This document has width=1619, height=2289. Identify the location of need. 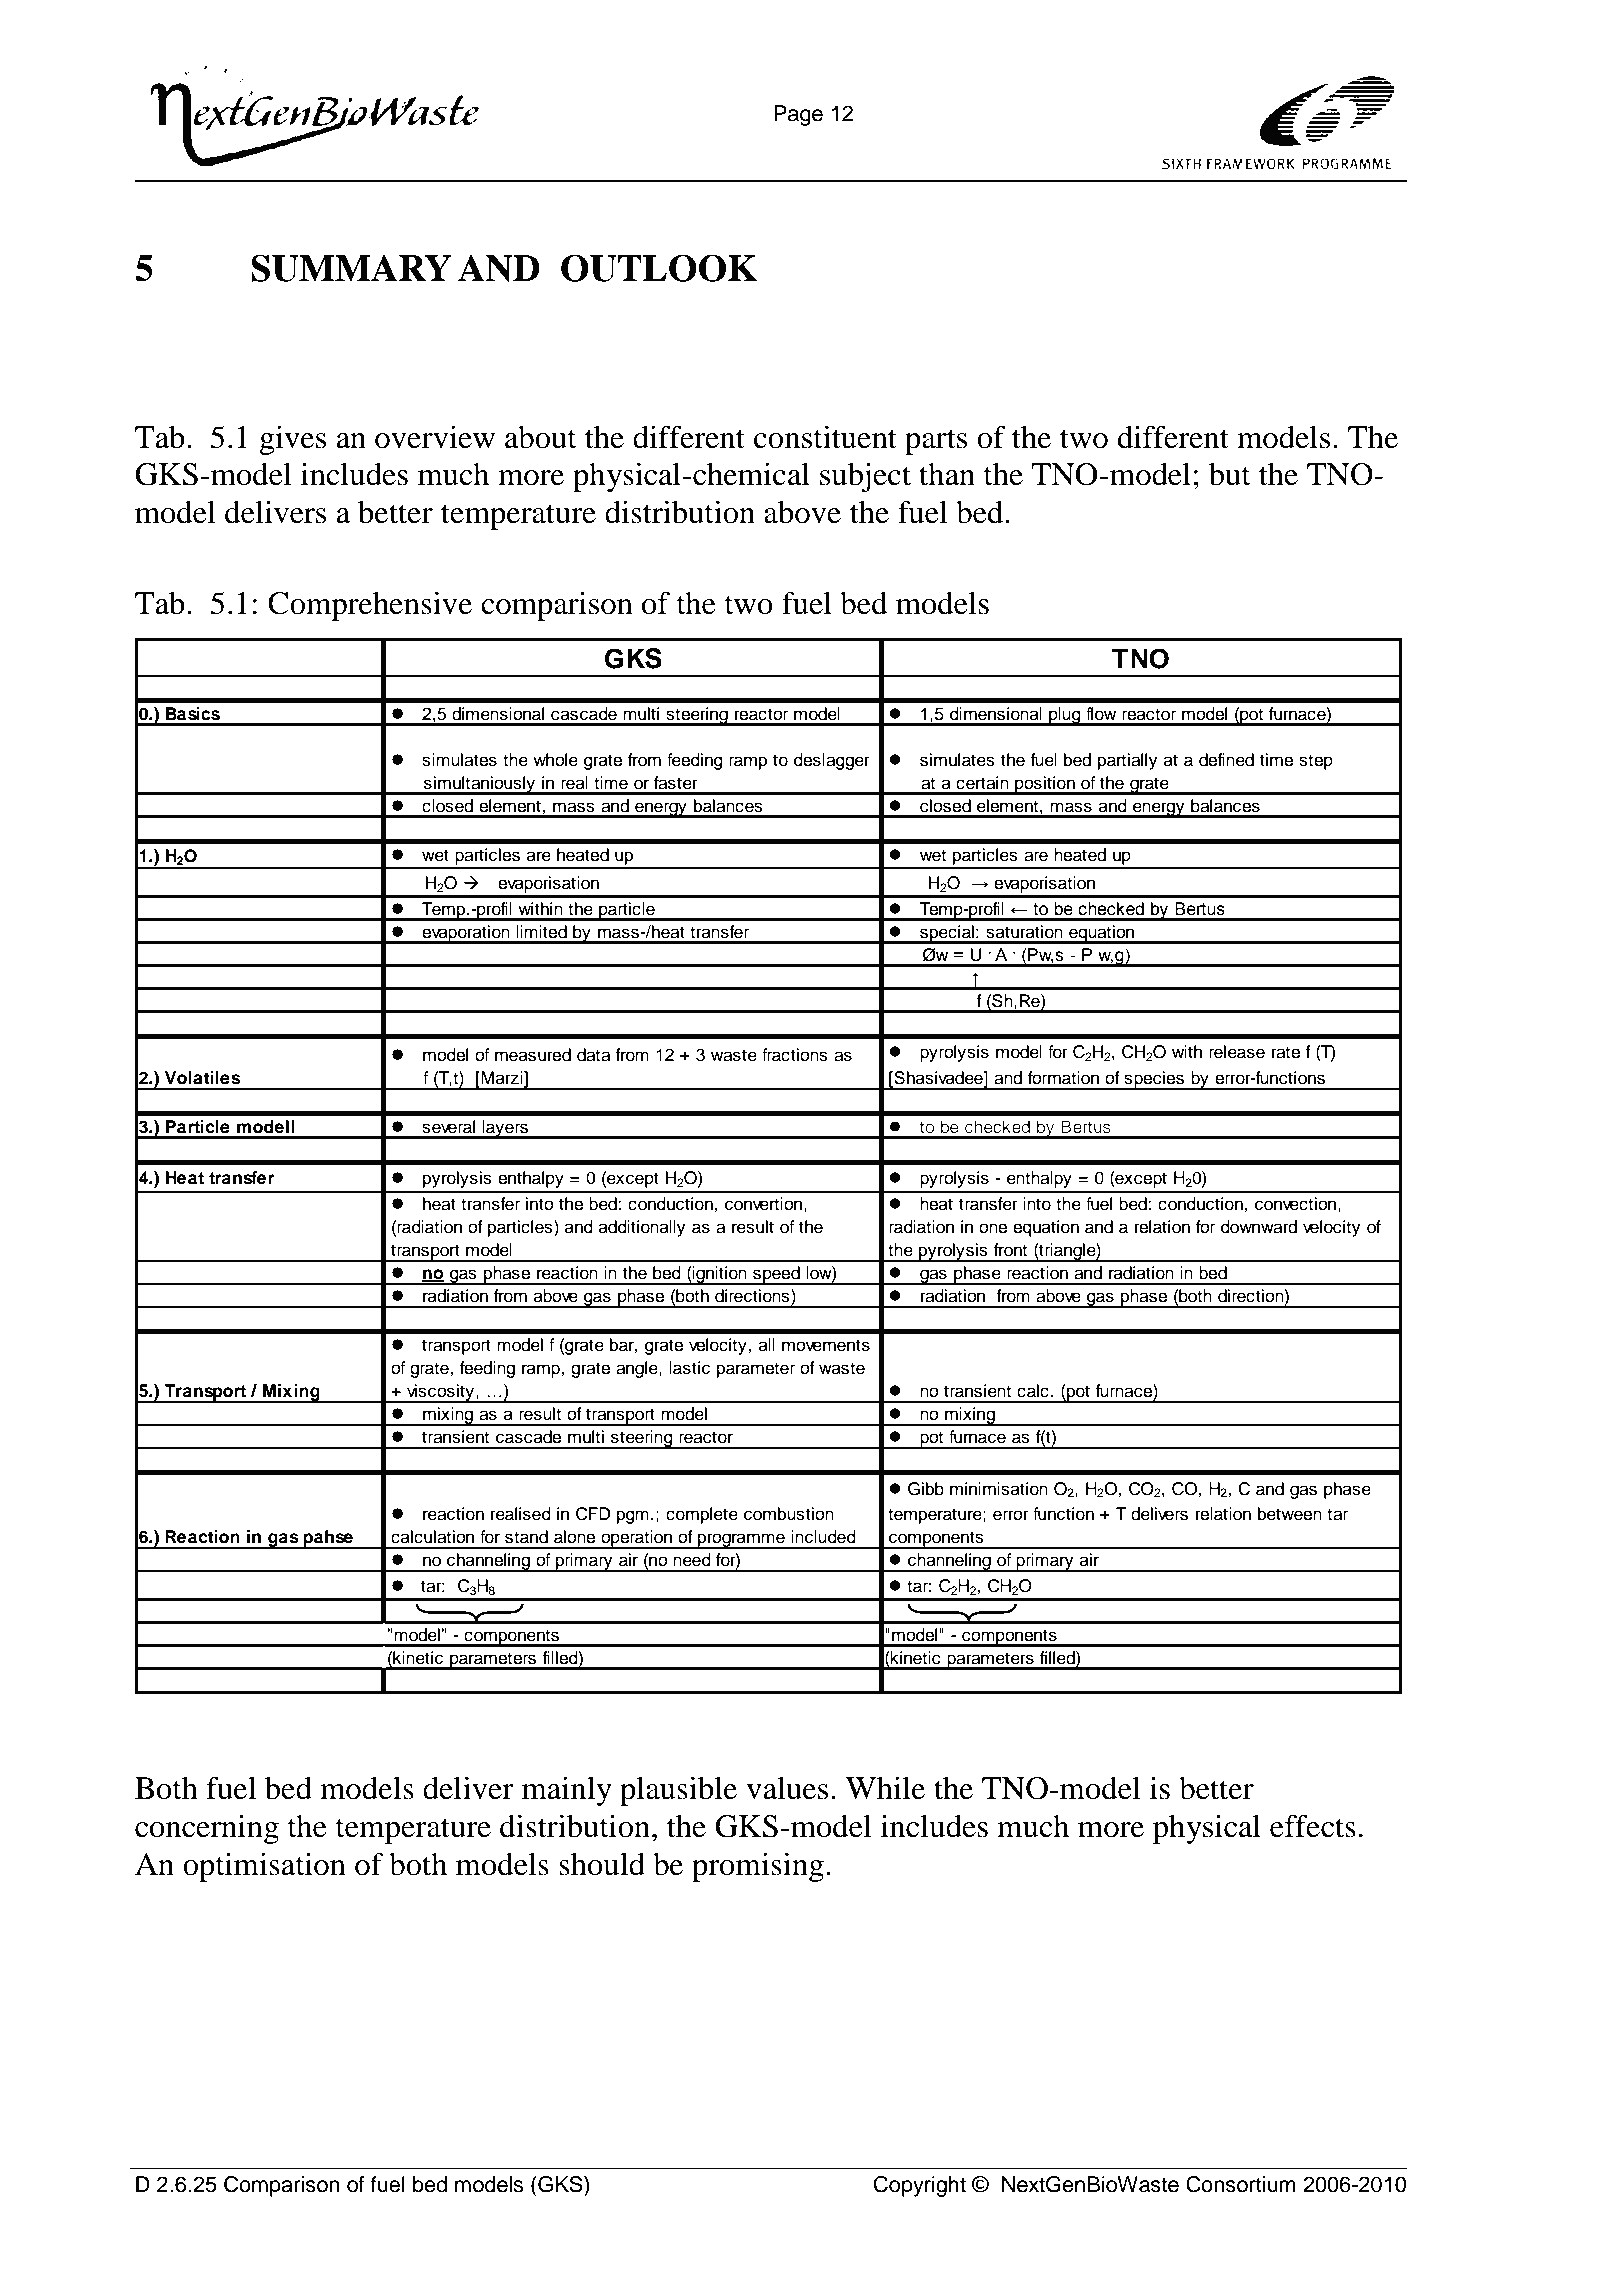
(692, 1560).
